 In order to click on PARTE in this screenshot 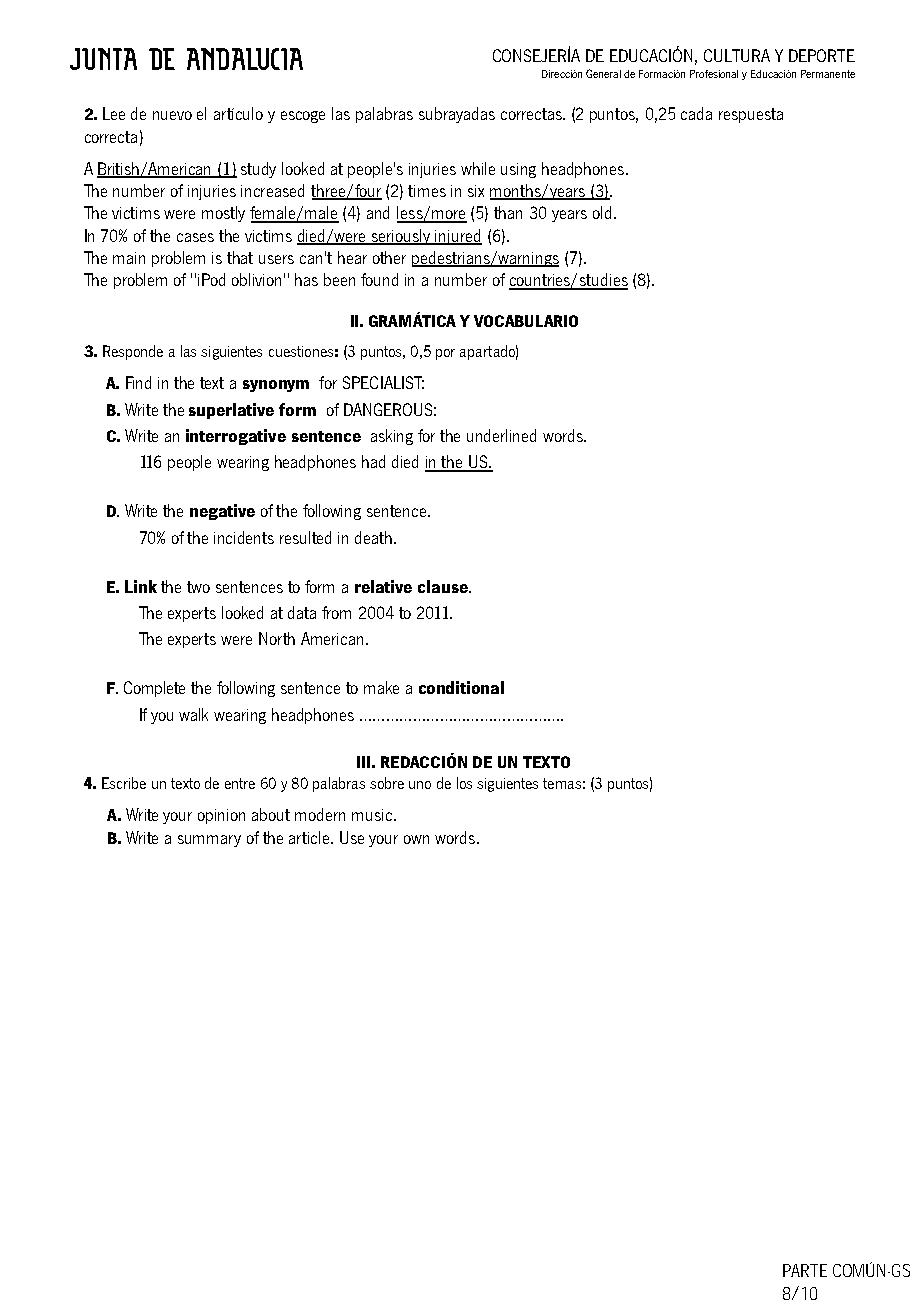, I will do `click(805, 1270)`.
